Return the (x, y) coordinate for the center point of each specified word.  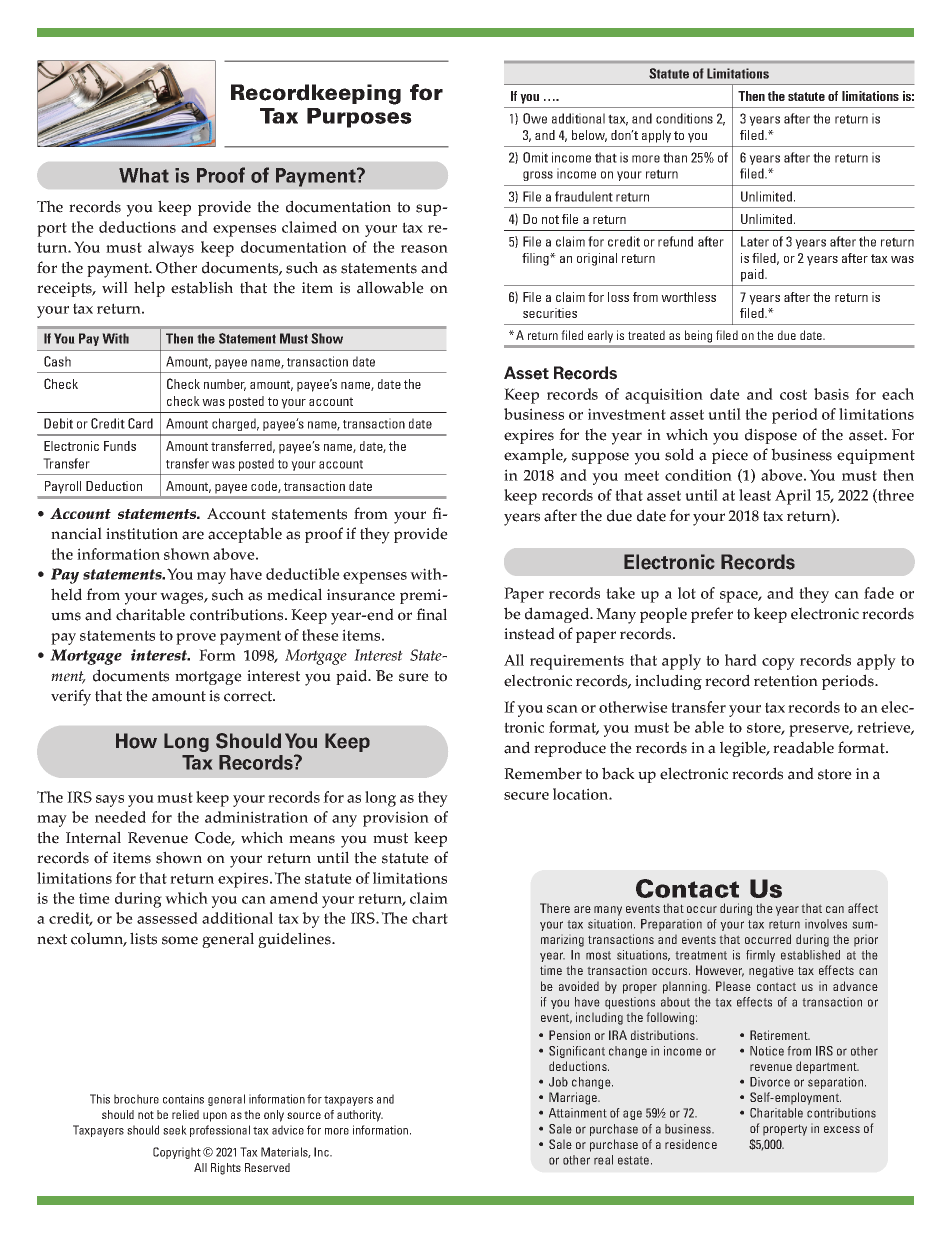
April (793, 497)
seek (175, 1130)
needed (120, 817)
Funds (120, 446)
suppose (600, 458)
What (144, 175)
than (675, 157)
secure (526, 796)
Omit (535, 157)
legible (744, 749)
